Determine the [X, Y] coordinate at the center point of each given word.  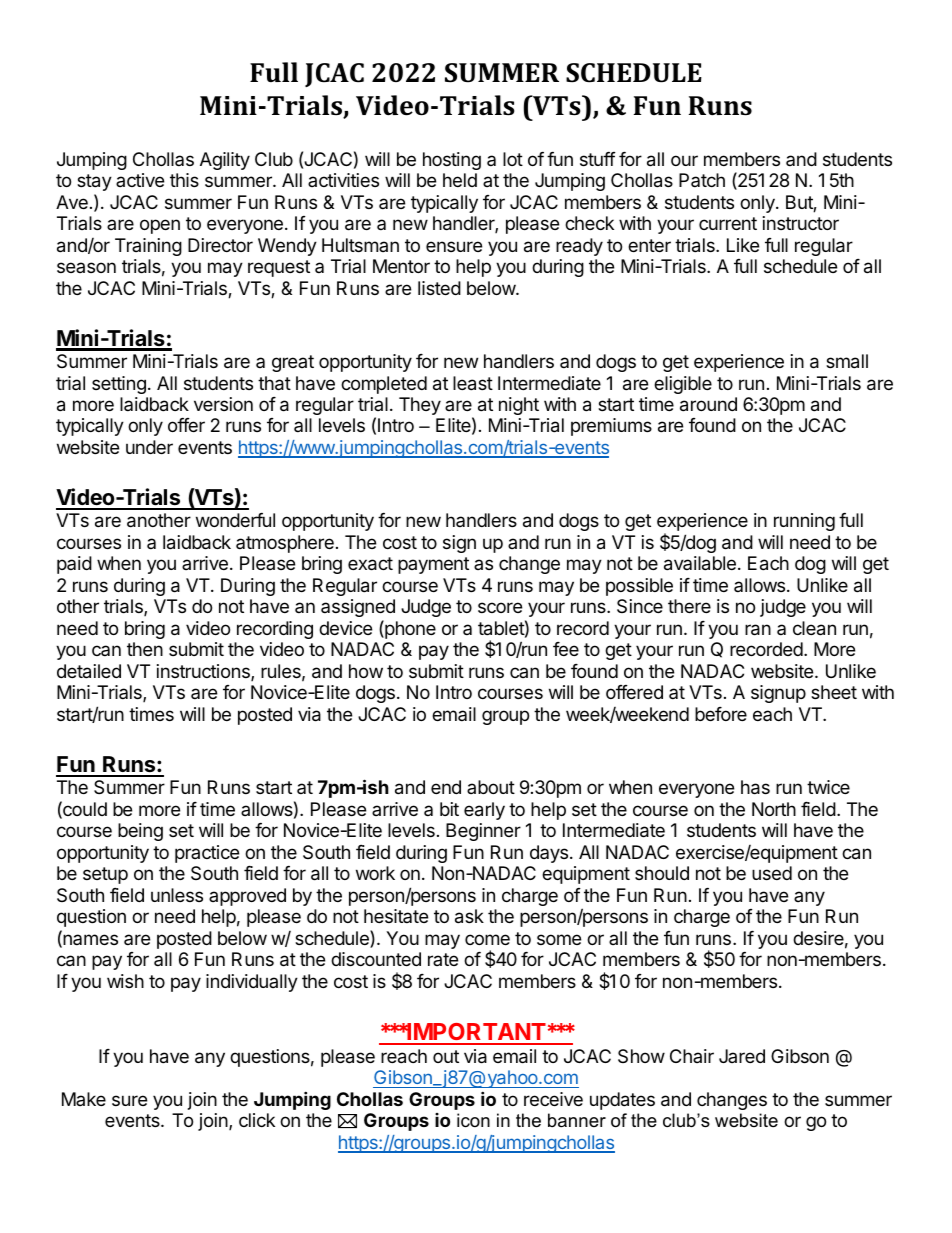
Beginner [483, 832]
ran [758, 630]
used [772, 873]
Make [84, 1099]
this [184, 180]
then [145, 649]
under [149, 447]
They [420, 406]
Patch [702, 180]
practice [207, 854]
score [500, 607]
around [708, 404]
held [460, 180]
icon [473, 1120]
